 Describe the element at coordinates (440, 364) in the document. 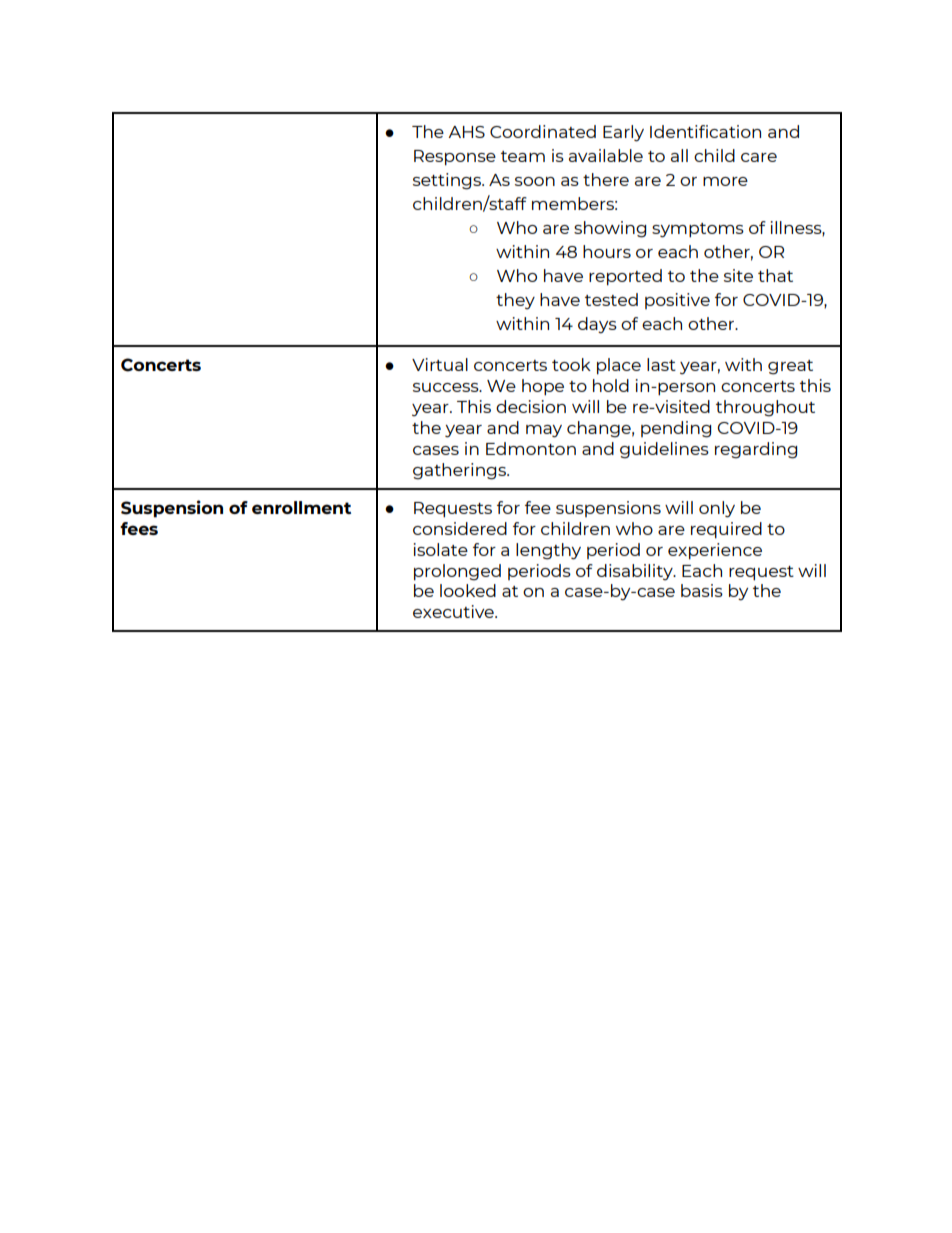

I see `Virtual` at that location.
